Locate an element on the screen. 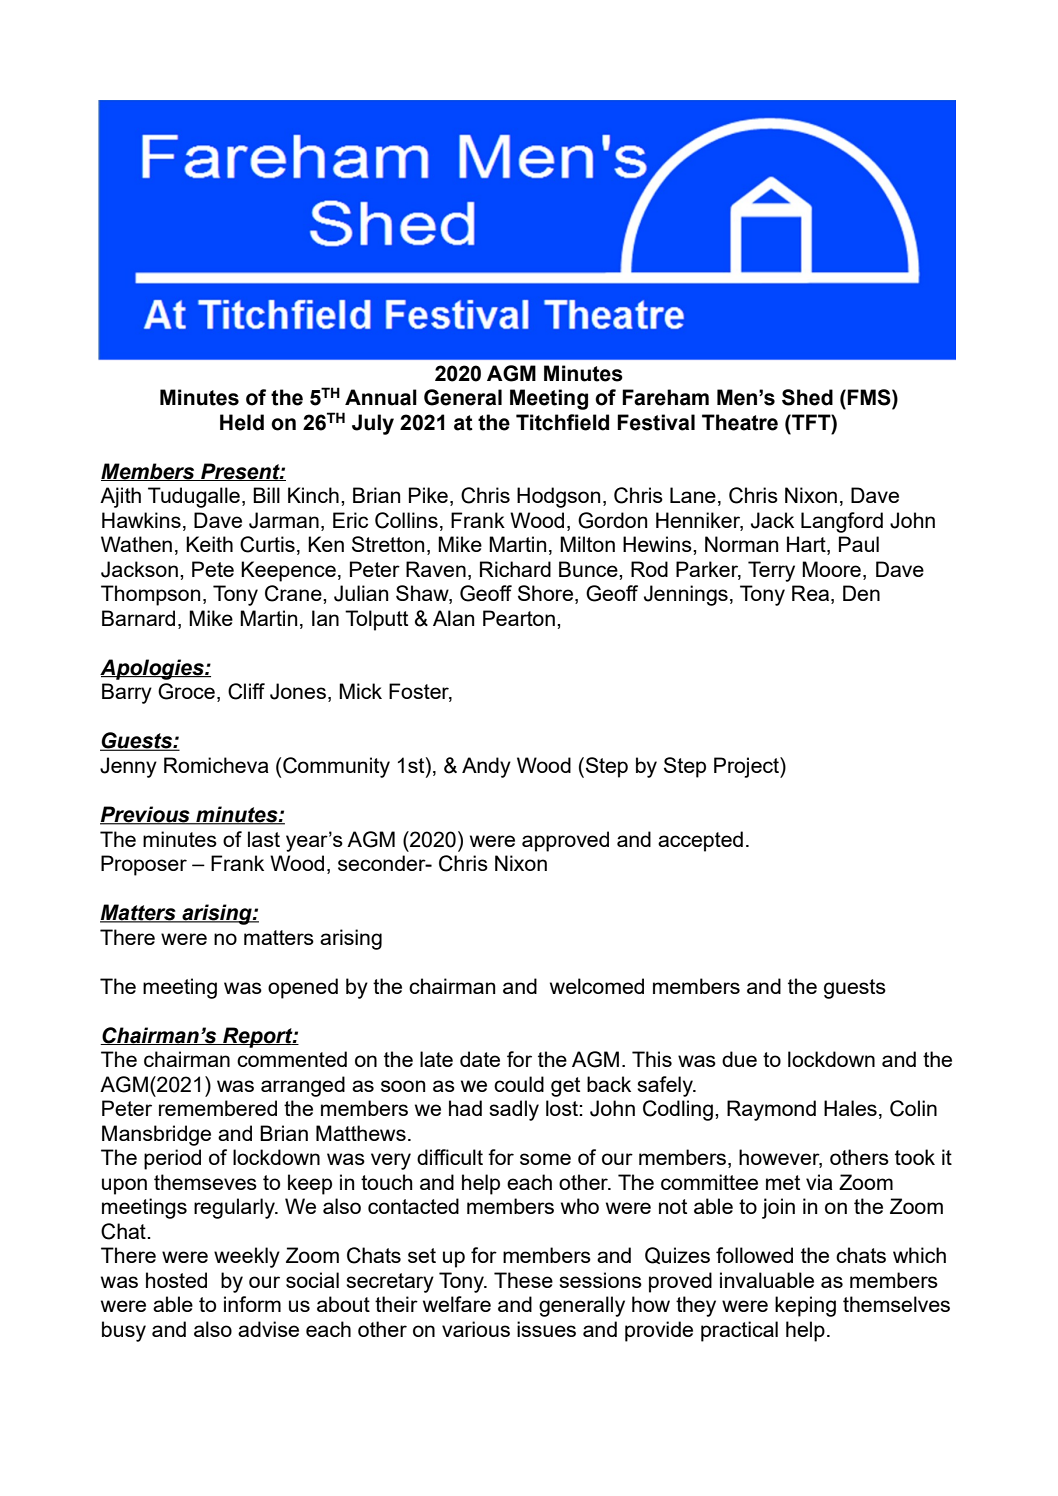  Held is located at coordinates (242, 422).
